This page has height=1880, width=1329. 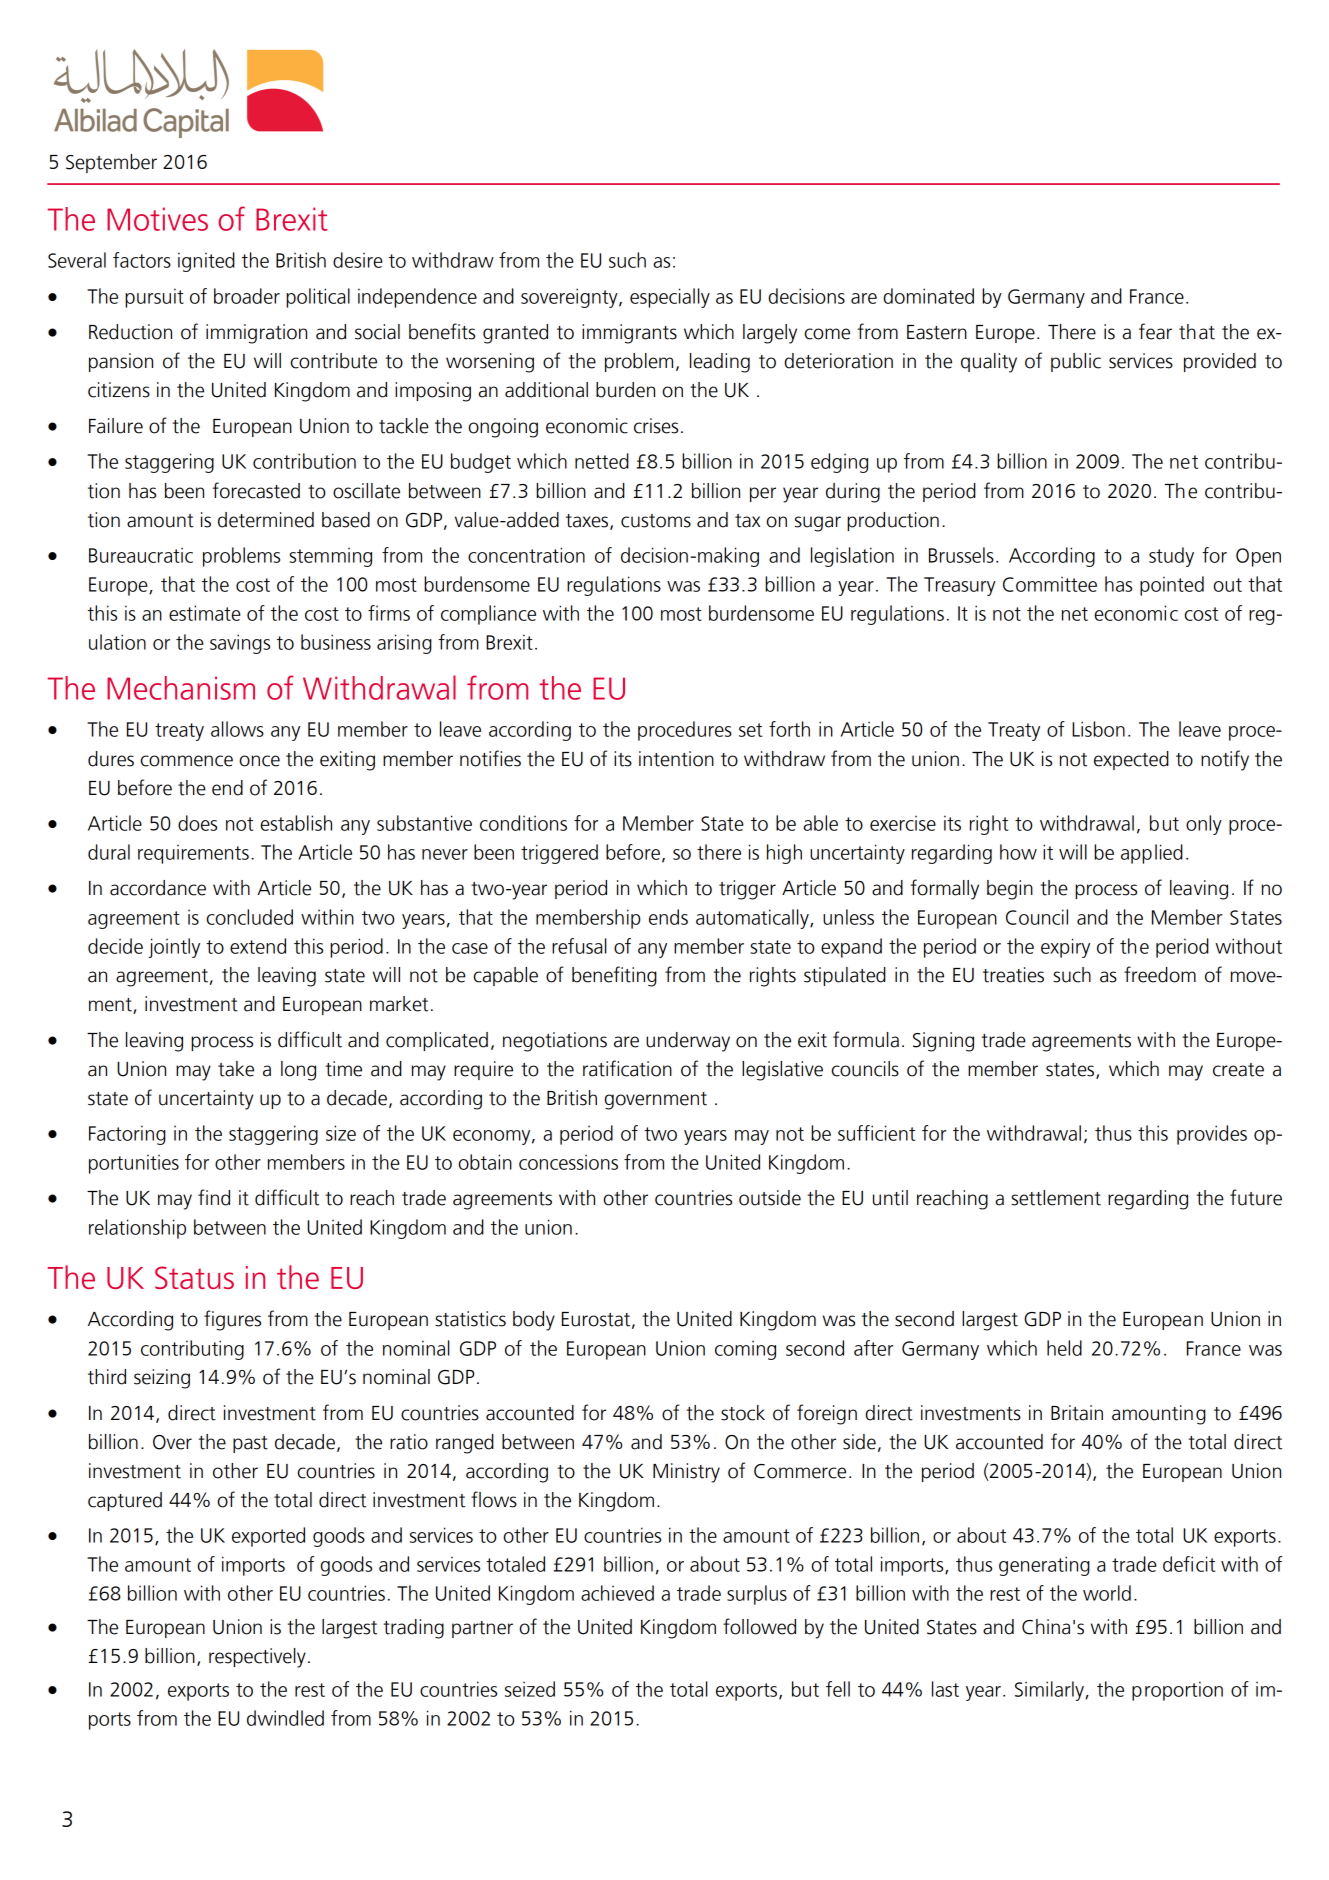 I want to click on Motives, so click(x=157, y=219).
